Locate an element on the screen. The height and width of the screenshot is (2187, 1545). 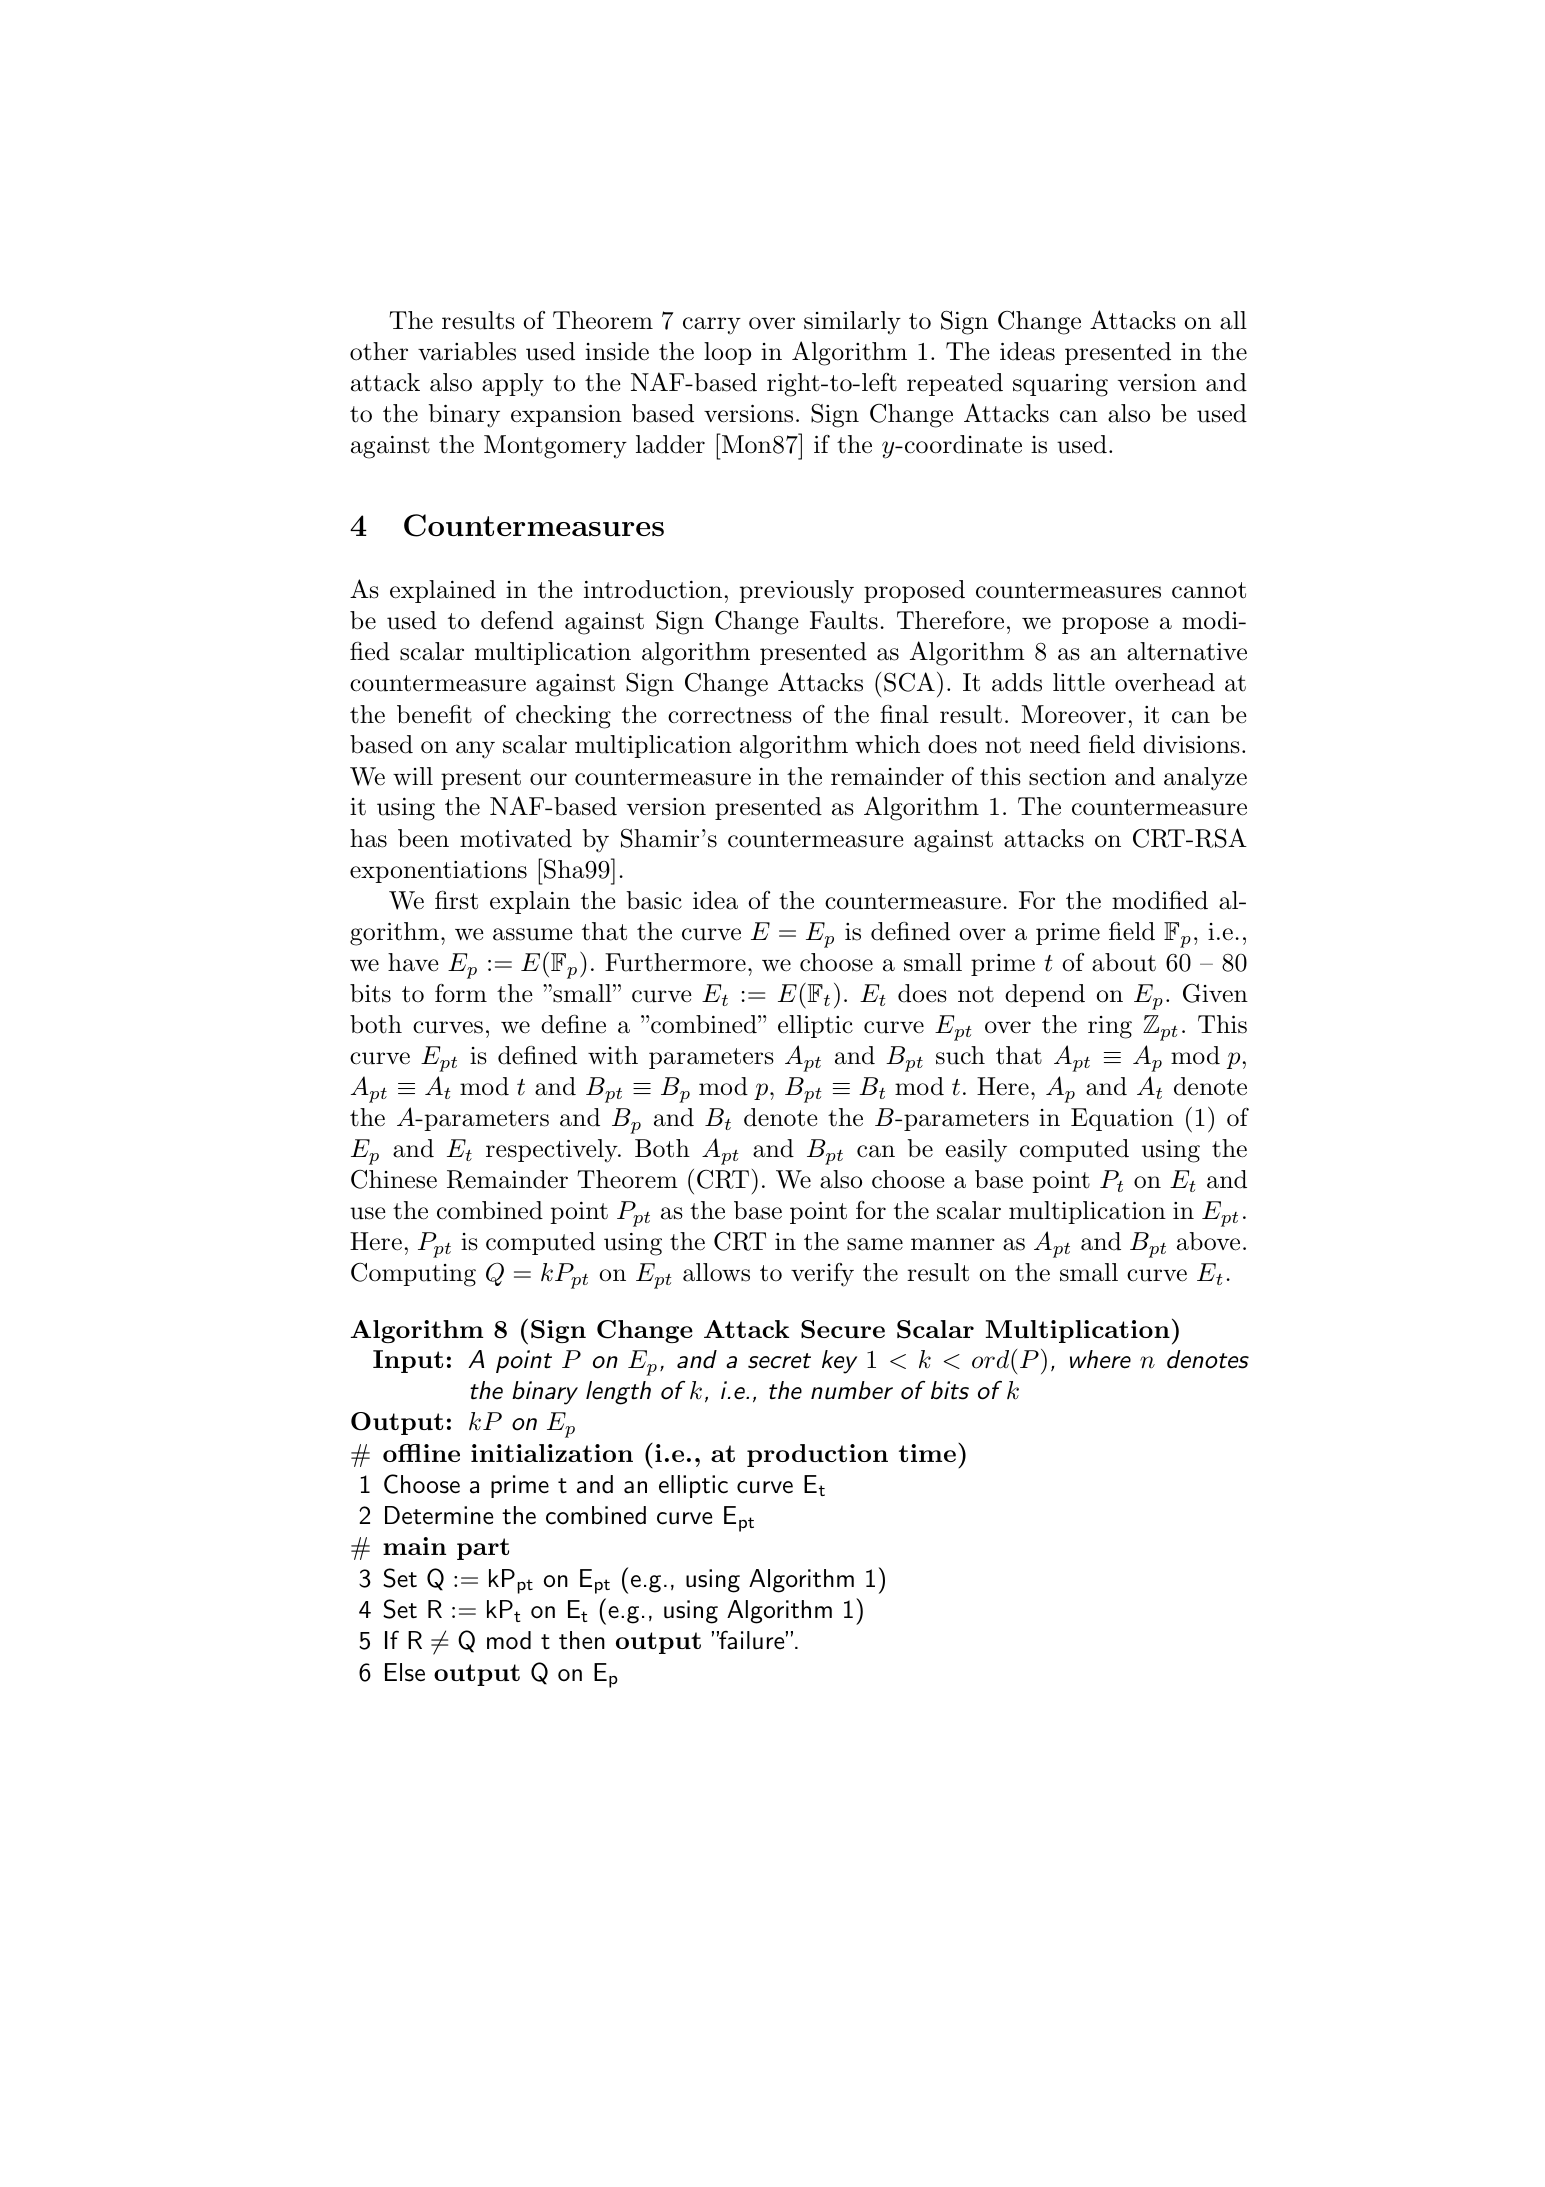
repeated is located at coordinates (955, 384).
